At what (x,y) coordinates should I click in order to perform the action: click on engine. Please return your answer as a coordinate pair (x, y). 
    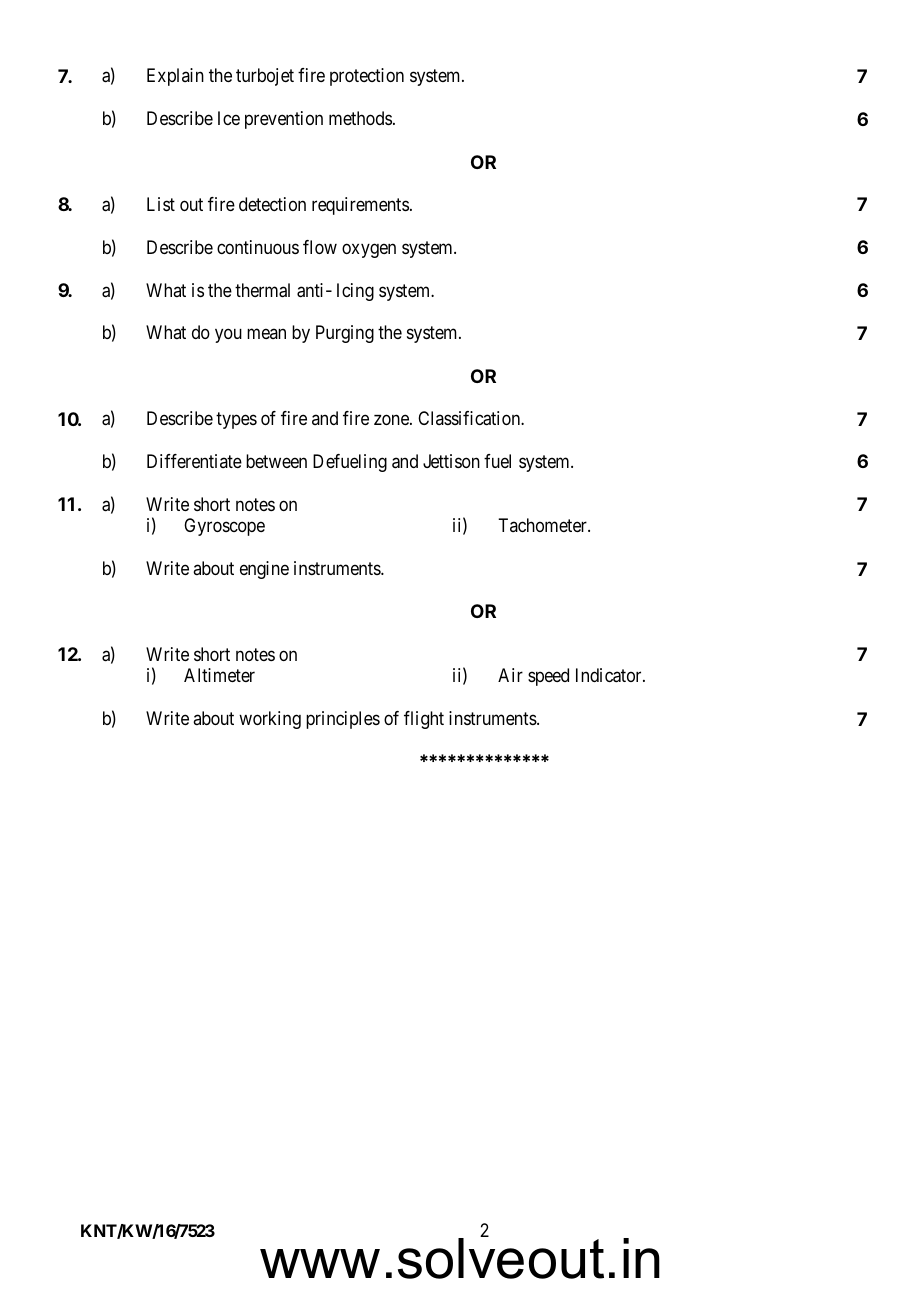
    Looking at the image, I should click on (264, 570).
